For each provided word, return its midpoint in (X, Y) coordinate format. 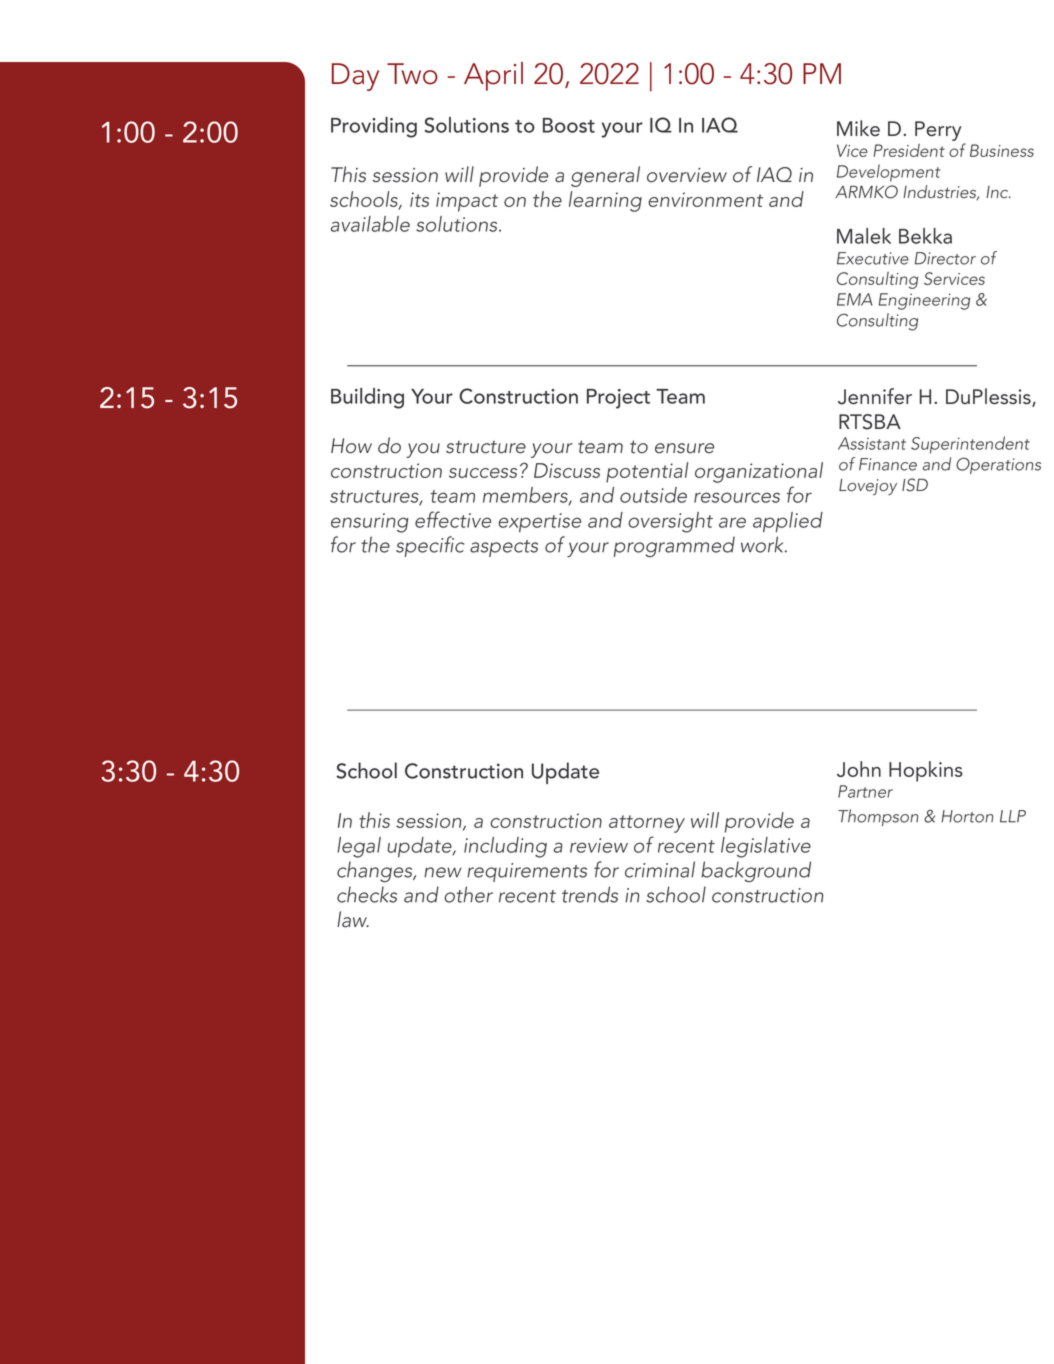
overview (687, 175)
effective (453, 519)
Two (412, 74)
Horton (967, 816)
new (443, 872)
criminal (660, 869)
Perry (938, 131)
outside (653, 495)
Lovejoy (868, 487)
